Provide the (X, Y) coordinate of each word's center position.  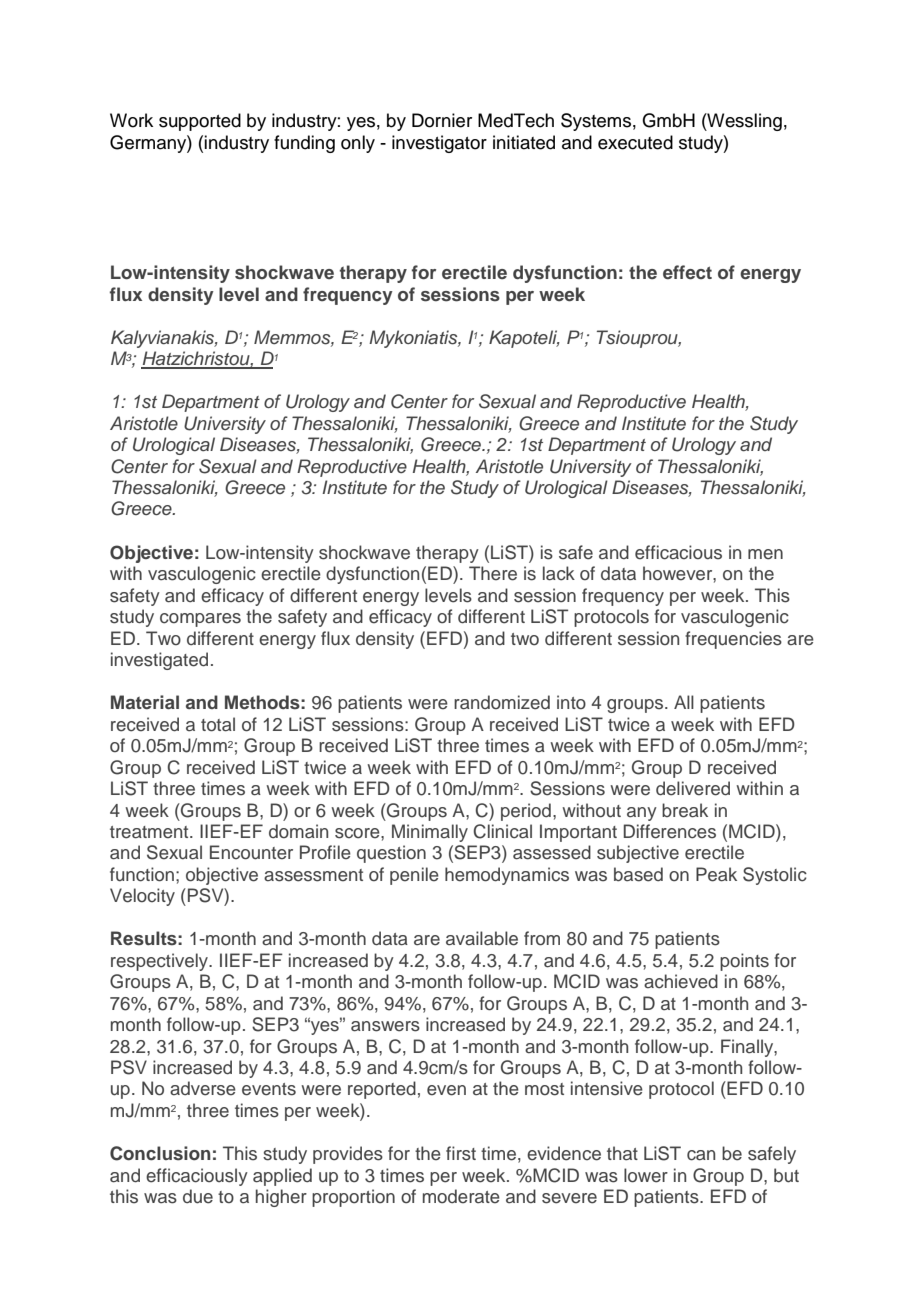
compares (200, 620)
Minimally (430, 833)
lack (559, 573)
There (493, 573)
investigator (439, 144)
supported (200, 122)
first (461, 1153)
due (198, 1196)
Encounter (251, 852)
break (685, 810)
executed (635, 142)
